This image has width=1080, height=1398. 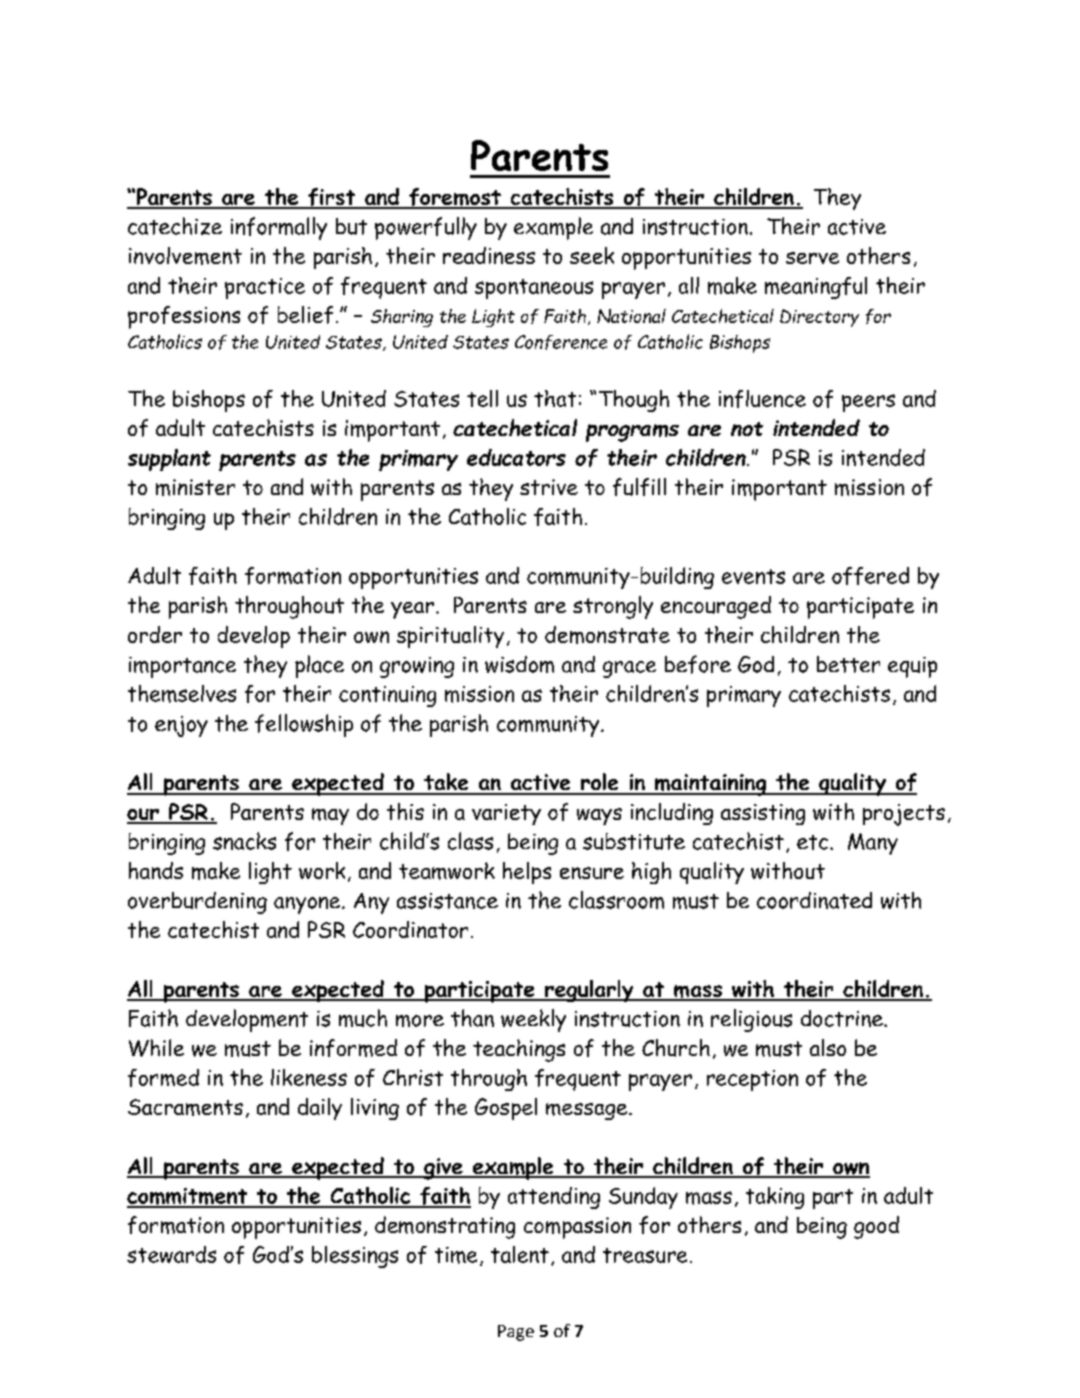 What do you see at coordinates (516, 1333) in the image?
I see `Page` at bounding box center [516, 1333].
